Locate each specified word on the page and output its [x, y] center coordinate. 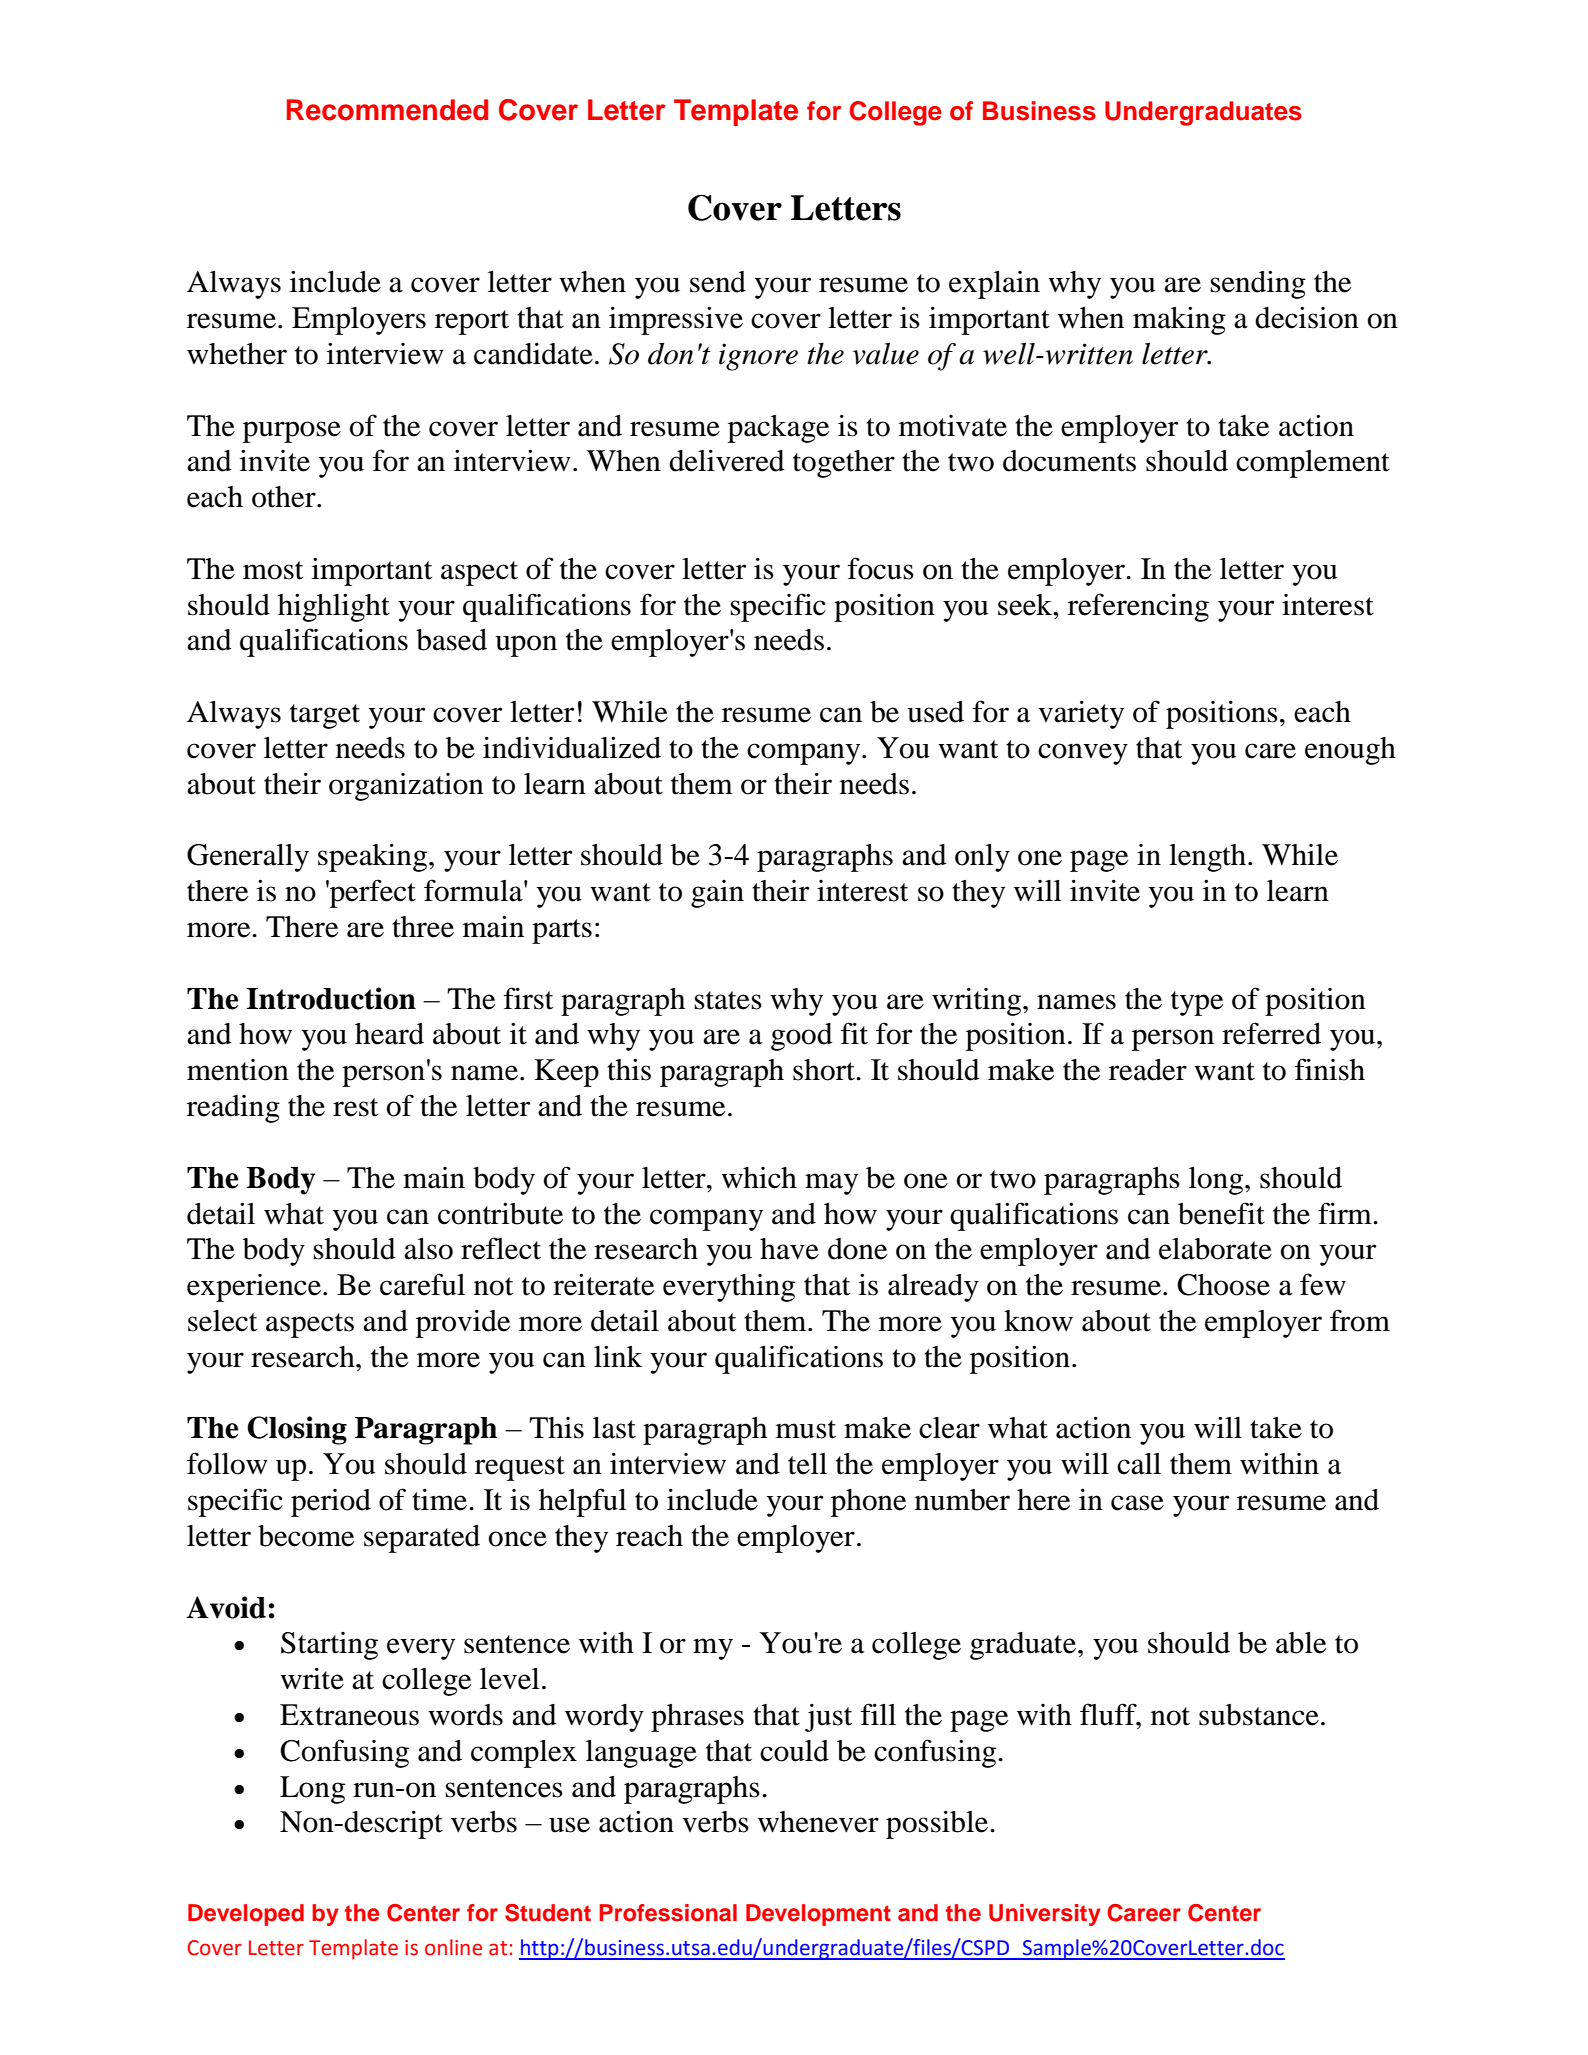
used [935, 712]
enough [1350, 751]
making [1179, 320]
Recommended [387, 110]
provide [463, 1323]
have [789, 1249]
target [325, 716]
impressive [676, 320]
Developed [246, 1915]
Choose [1223, 1285]
